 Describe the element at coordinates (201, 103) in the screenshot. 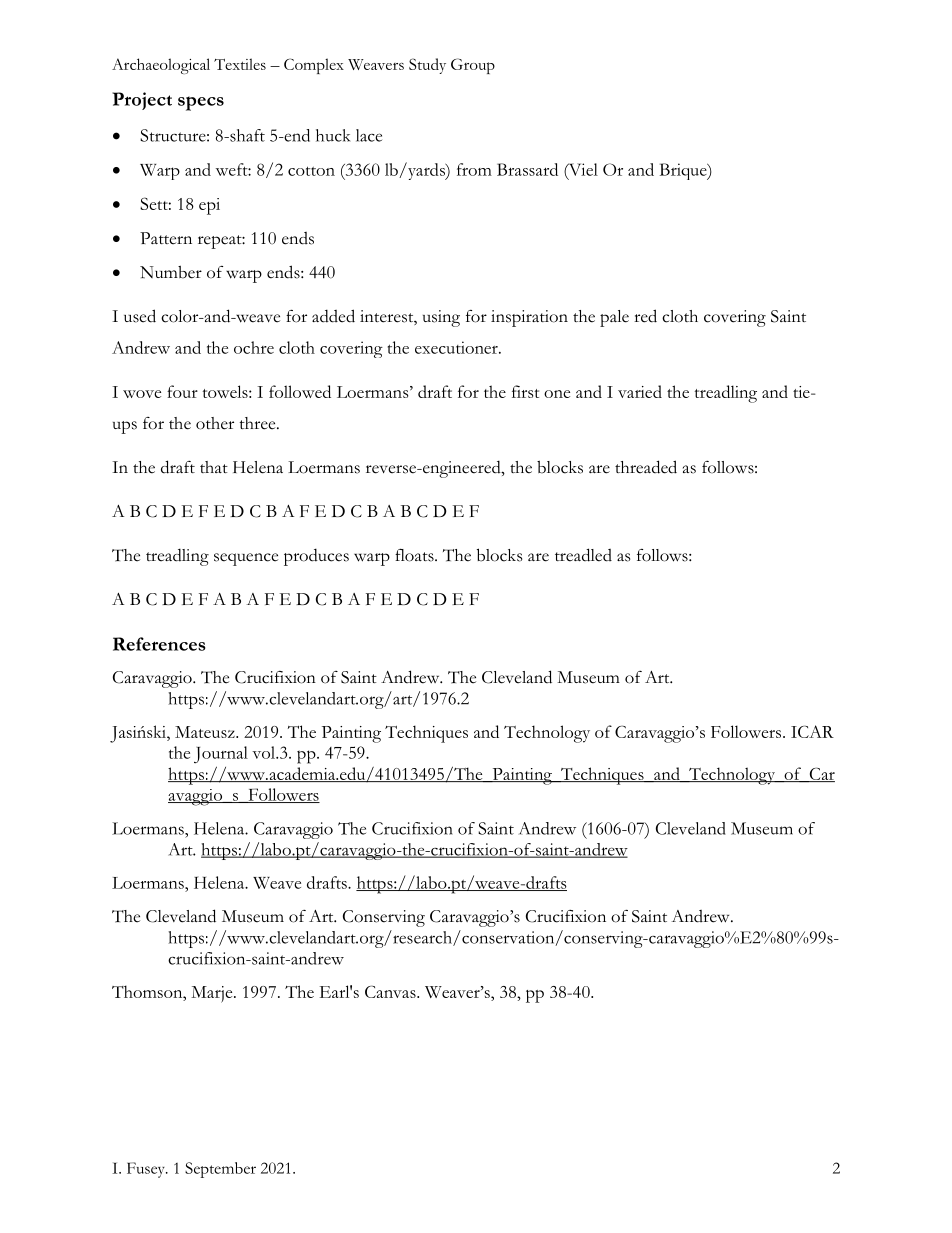

I see `specs` at that location.
